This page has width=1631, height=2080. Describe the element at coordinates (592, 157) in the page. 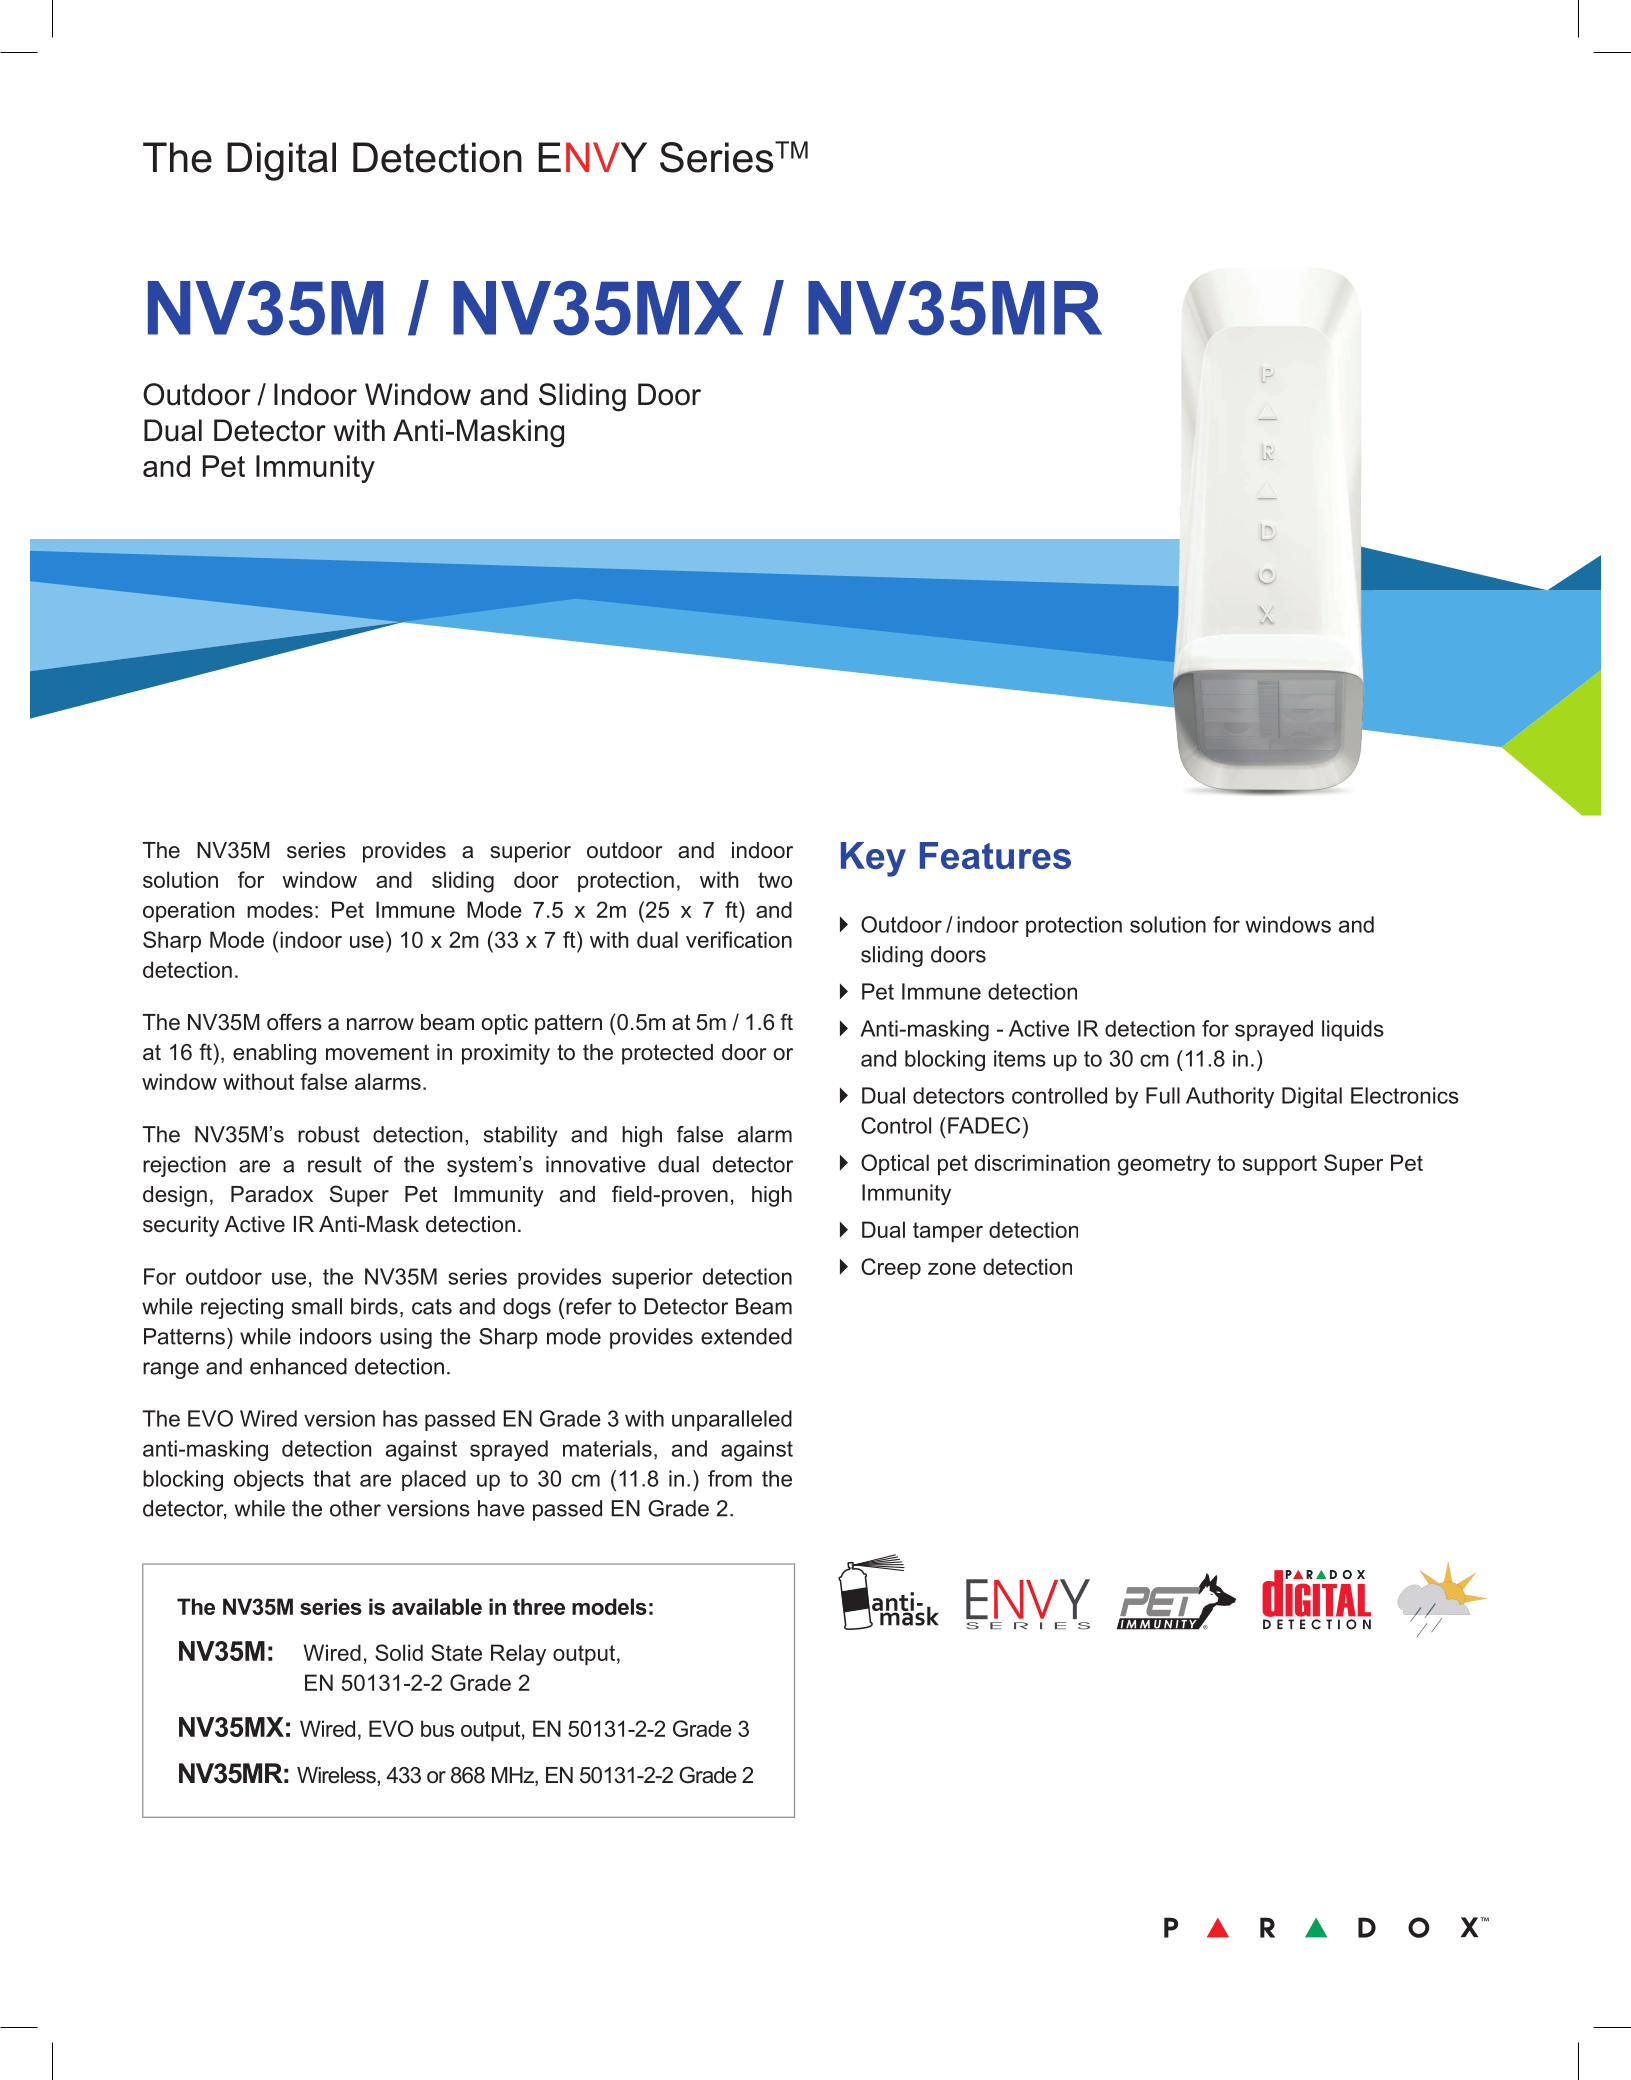

I see `ENVY` at that location.
